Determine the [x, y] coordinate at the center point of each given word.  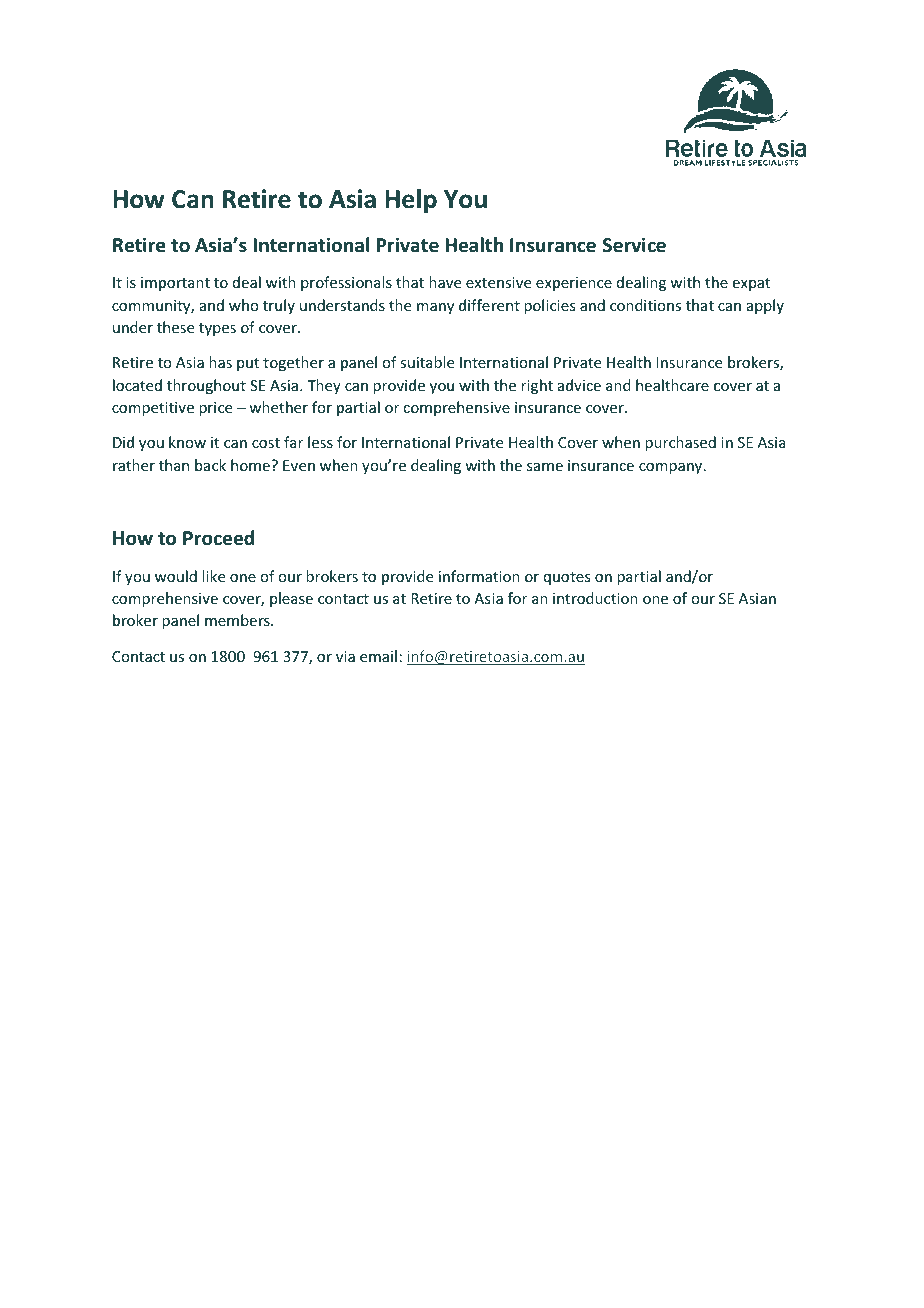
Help [411, 201]
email [378, 656]
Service [634, 245]
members [238, 620]
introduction [595, 598]
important [175, 284]
